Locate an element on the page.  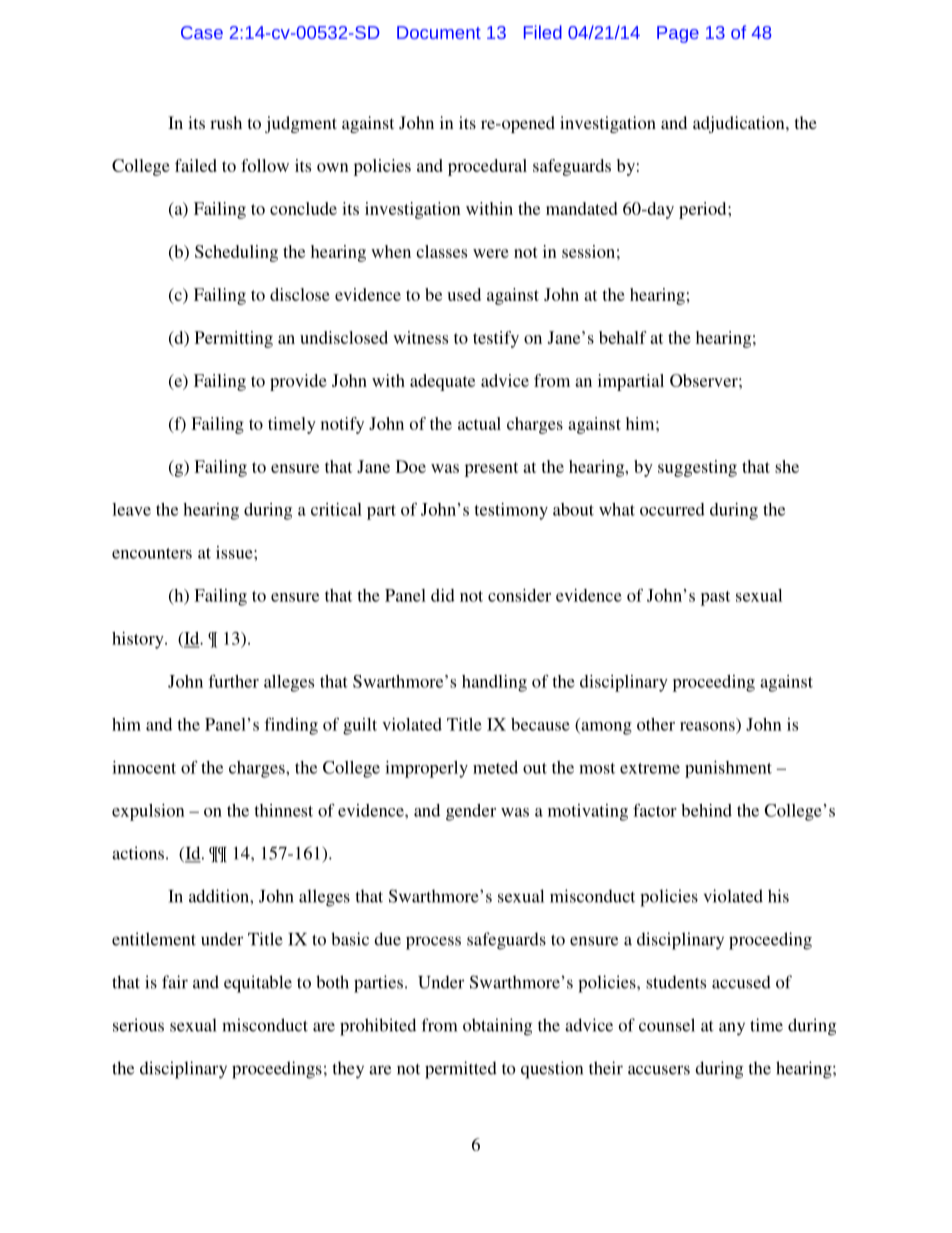
did is located at coordinates (443, 595).
